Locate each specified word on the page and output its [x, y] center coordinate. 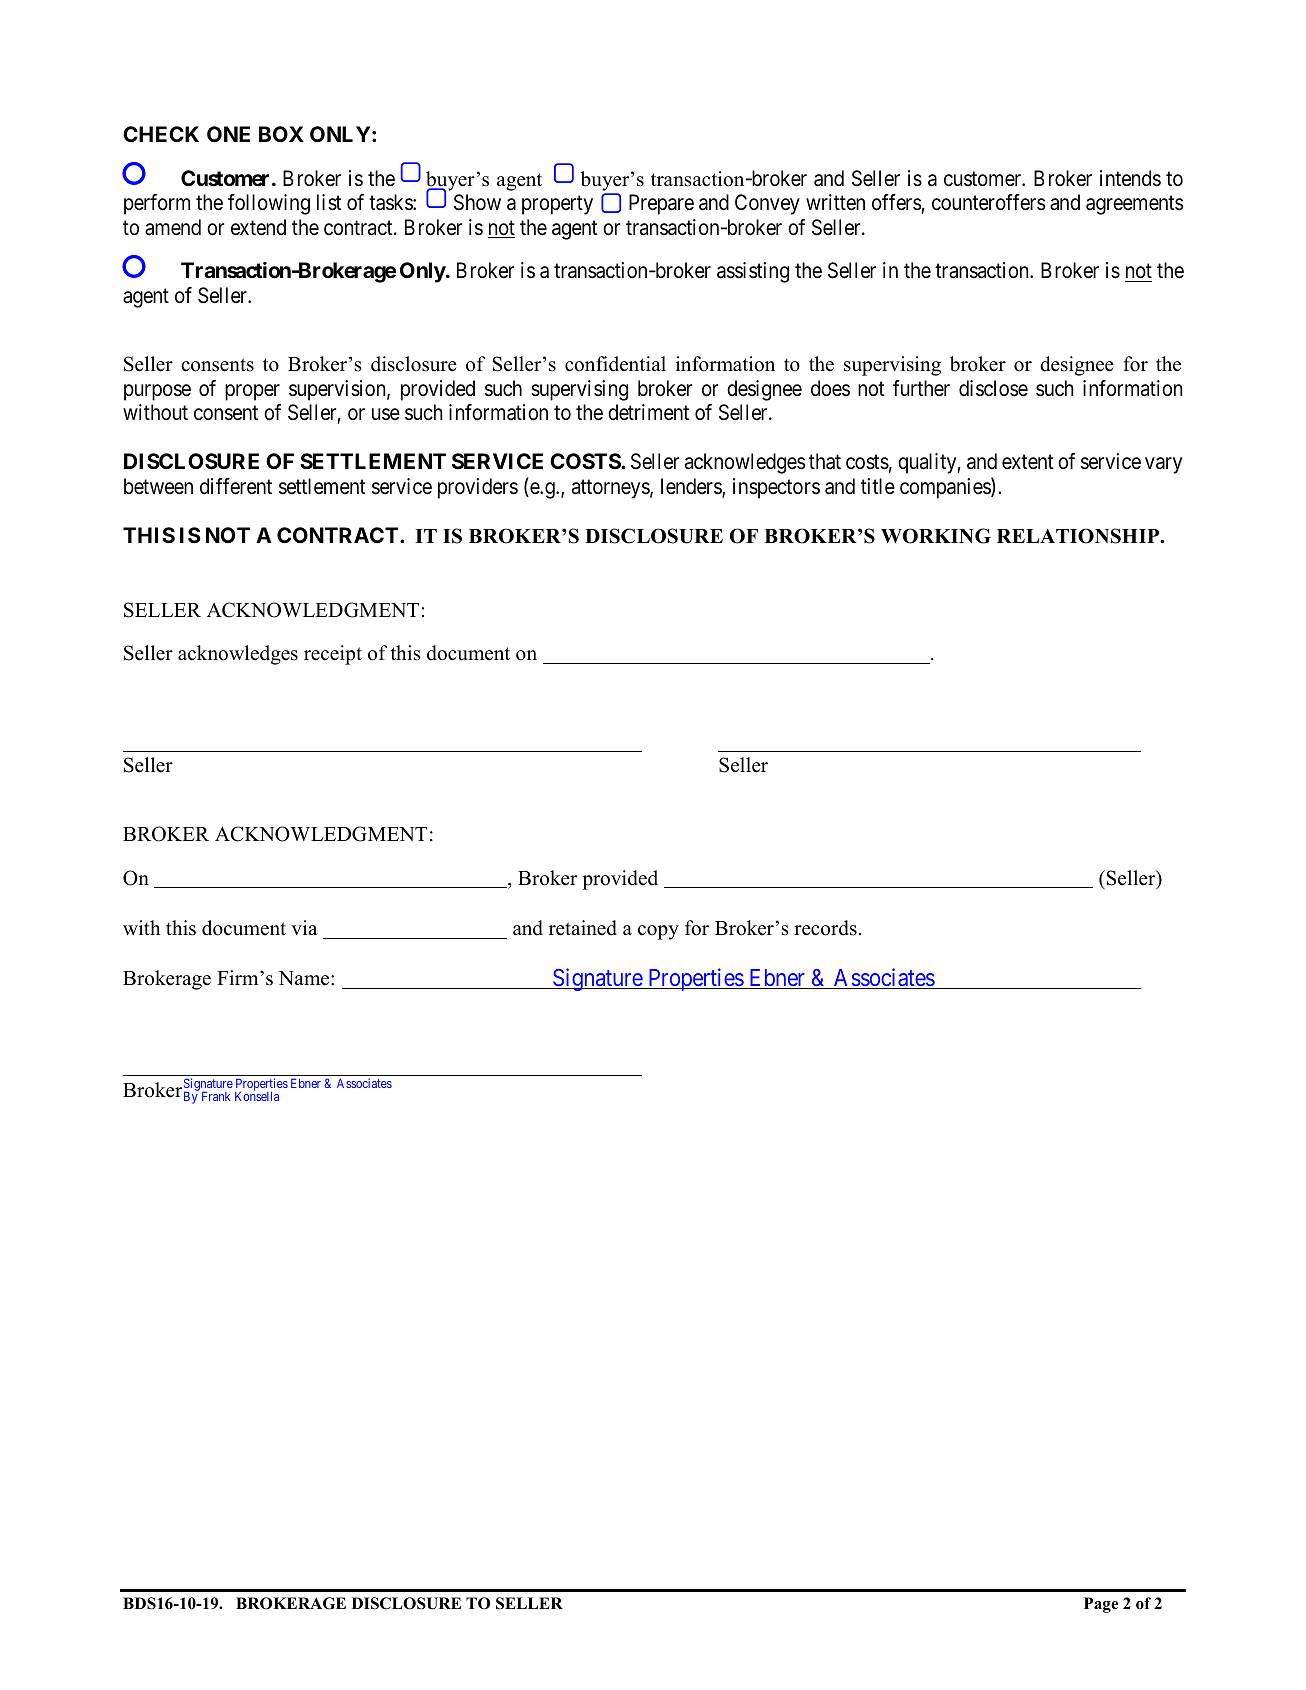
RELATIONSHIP [1079, 536]
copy [658, 932]
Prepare [661, 204]
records [825, 928]
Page [1101, 1605]
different [236, 486]
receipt [333, 655]
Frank [216, 1096]
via [304, 927]
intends [1130, 178]
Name [305, 978]
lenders [692, 487]
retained [583, 928]
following [269, 204]
